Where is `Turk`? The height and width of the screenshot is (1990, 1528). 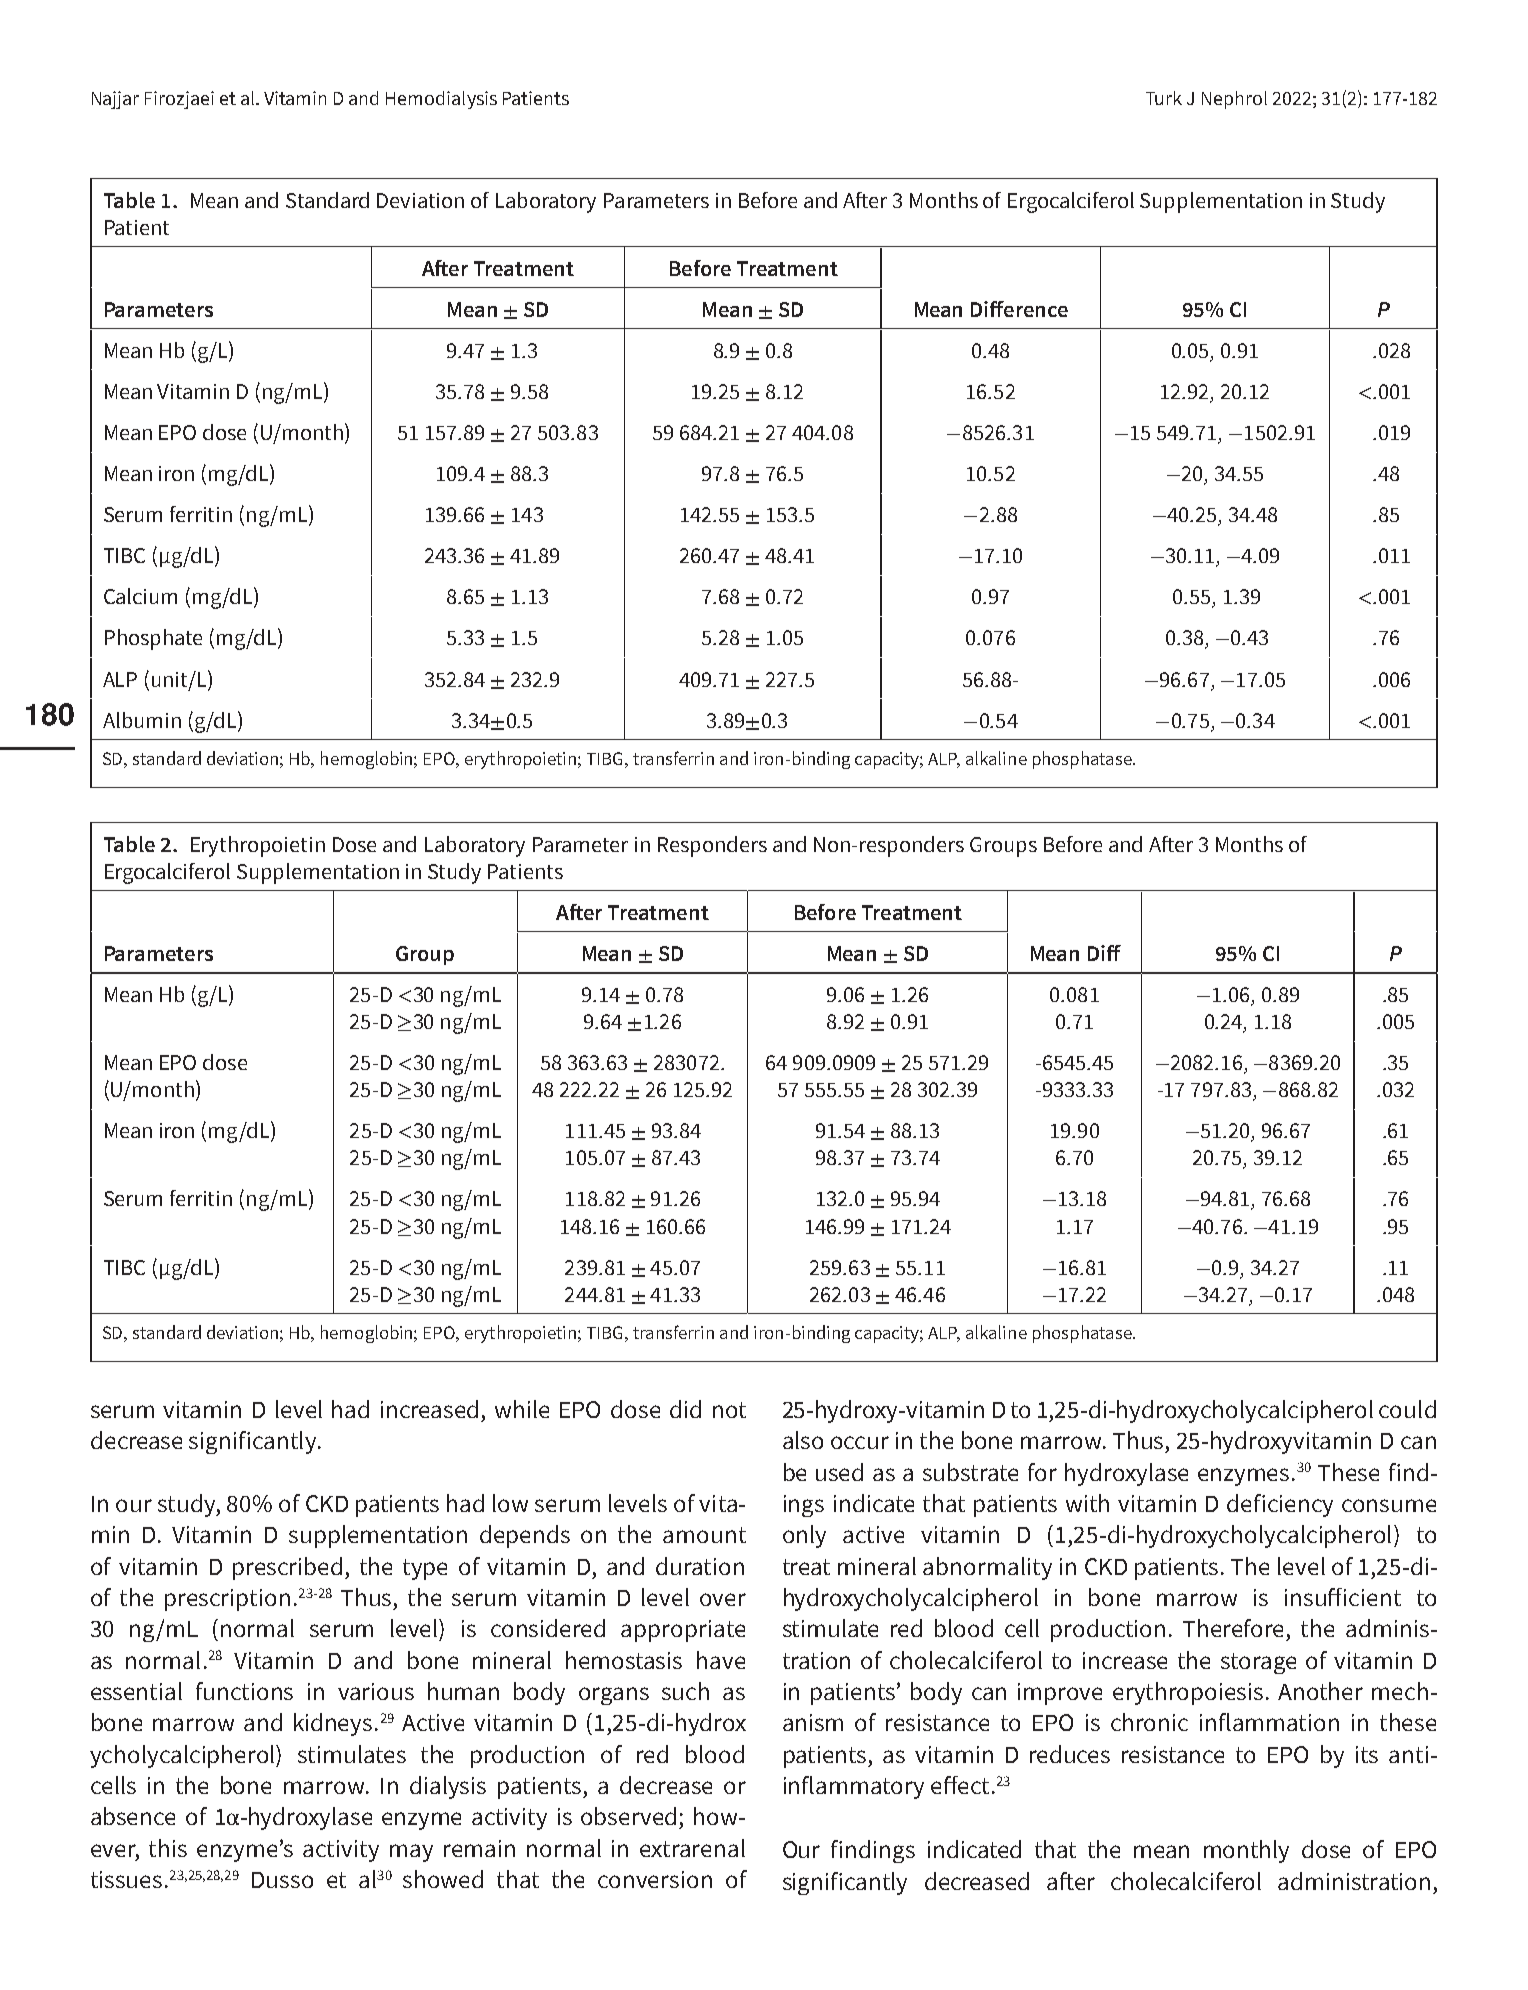
Turk is located at coordinates (1164, 98).
